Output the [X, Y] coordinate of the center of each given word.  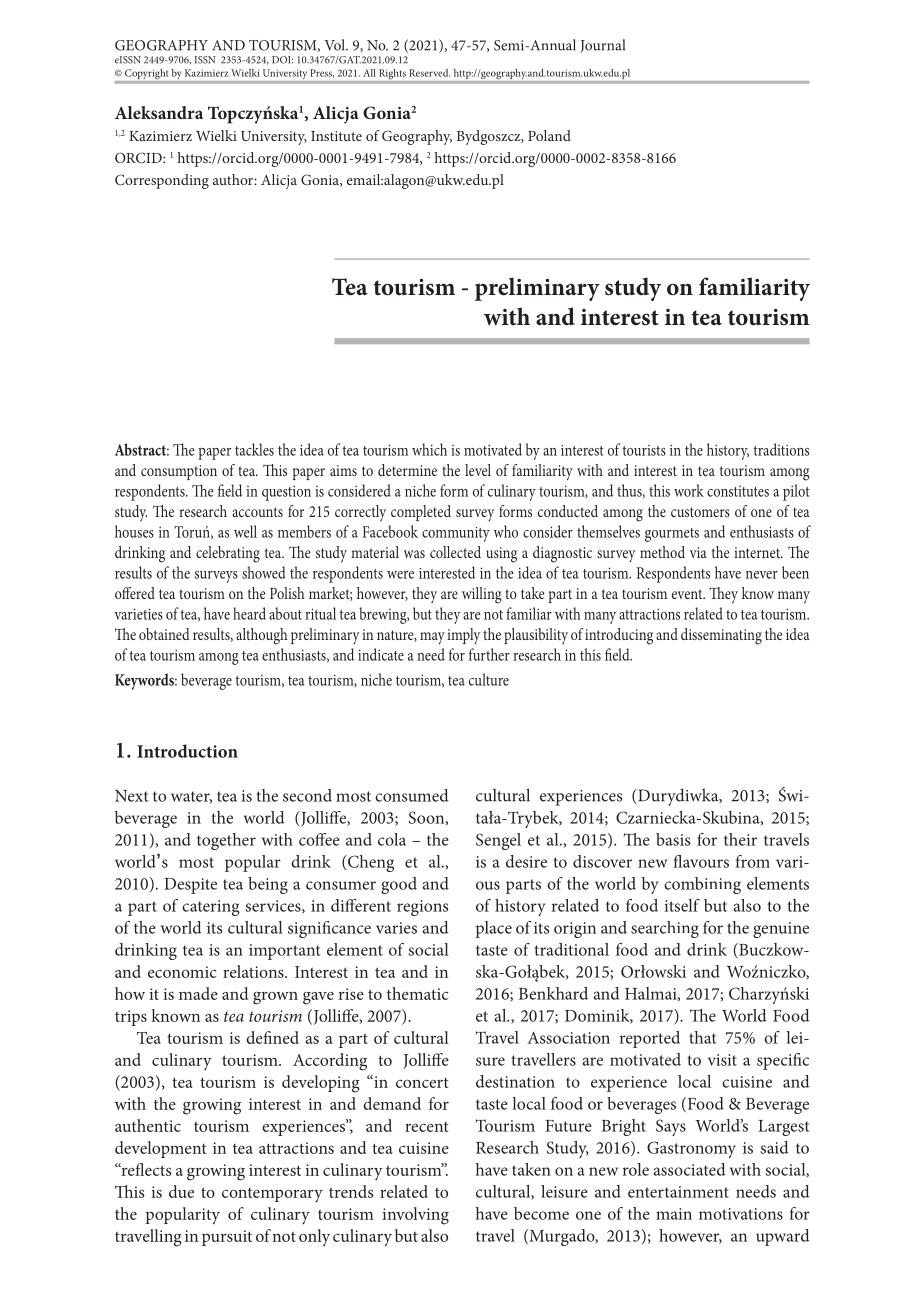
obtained [164, 634]
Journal [602, 46]
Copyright [146, 74]
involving [416, 1216]
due [181, 1191]
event [688, 594]
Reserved [429, 73]
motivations [741, 1214]
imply [463, 636]
